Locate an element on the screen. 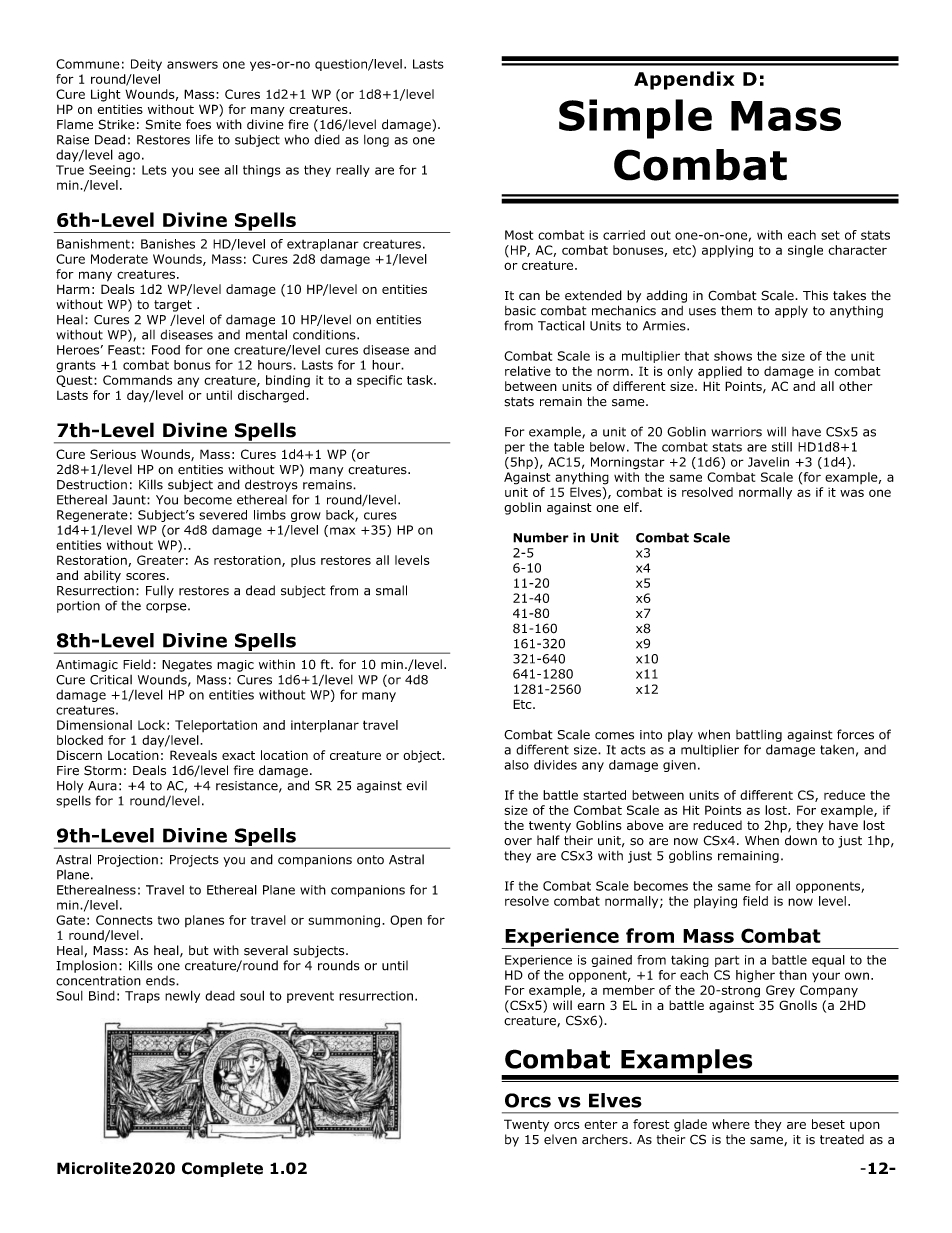  corpse is located at coordinates (167, 608).
